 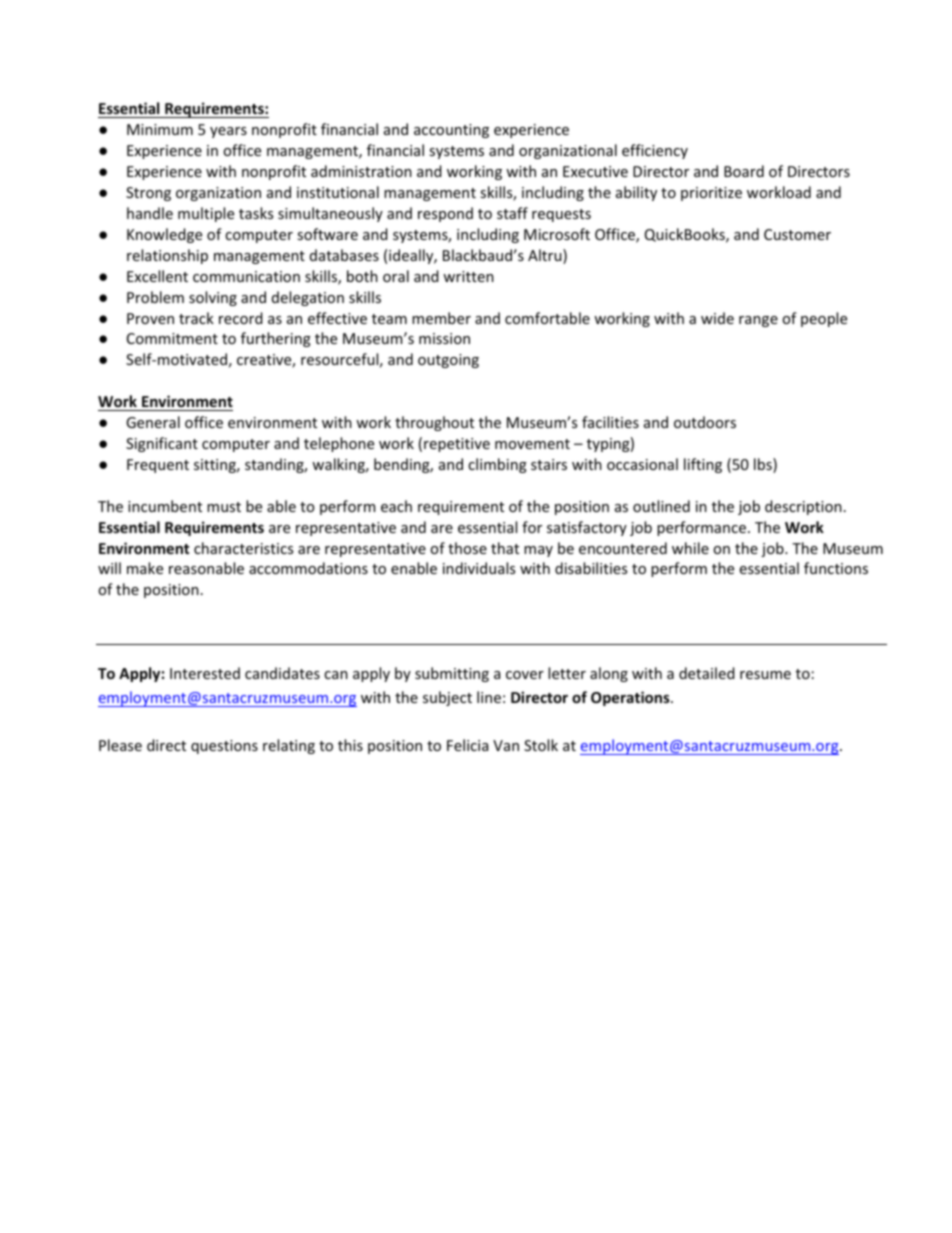 I want to click on years, so click(x=228, y=132).
